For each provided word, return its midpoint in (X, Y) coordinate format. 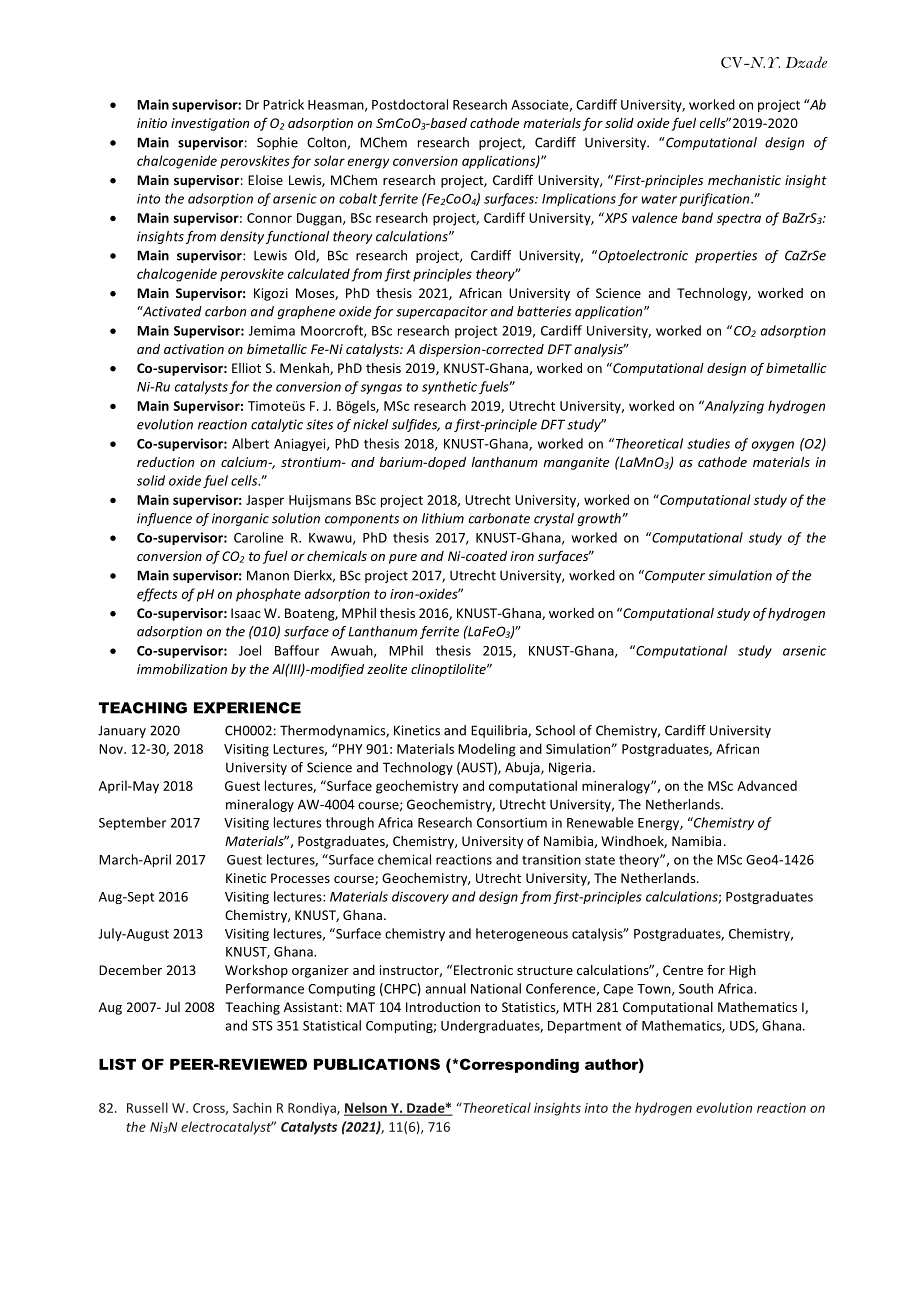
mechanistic (744, 180)
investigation (210, 124)
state (600, 860)
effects (157, 595)
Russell (147, 1107)
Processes (300, 878)
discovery (420, 897)
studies (708, 443)
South (696, 988)
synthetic (449, 387)
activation (194, 349)
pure (403, 559)
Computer (674, 576)
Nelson (366, 1108)
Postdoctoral (410, 104)
